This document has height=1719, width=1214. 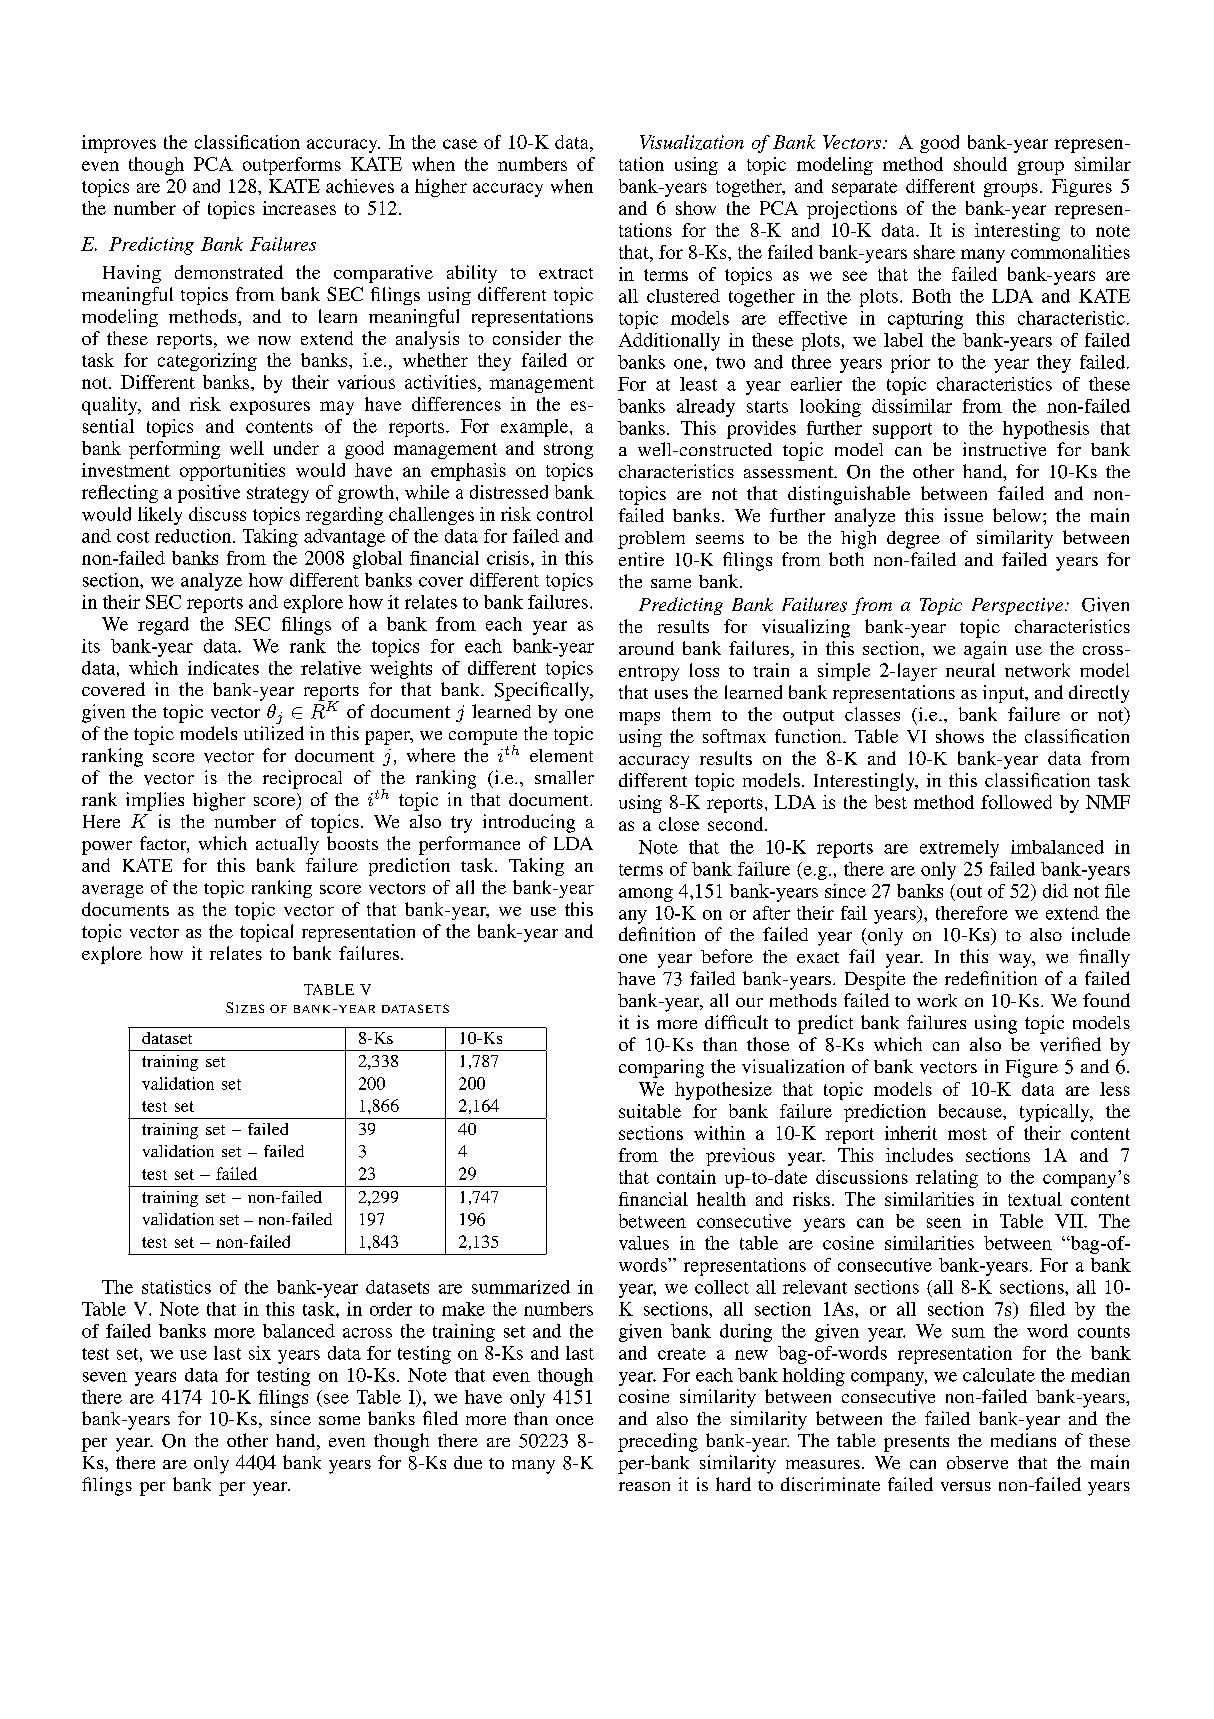 I want to click on smaller, so click(x=564, y=777).
